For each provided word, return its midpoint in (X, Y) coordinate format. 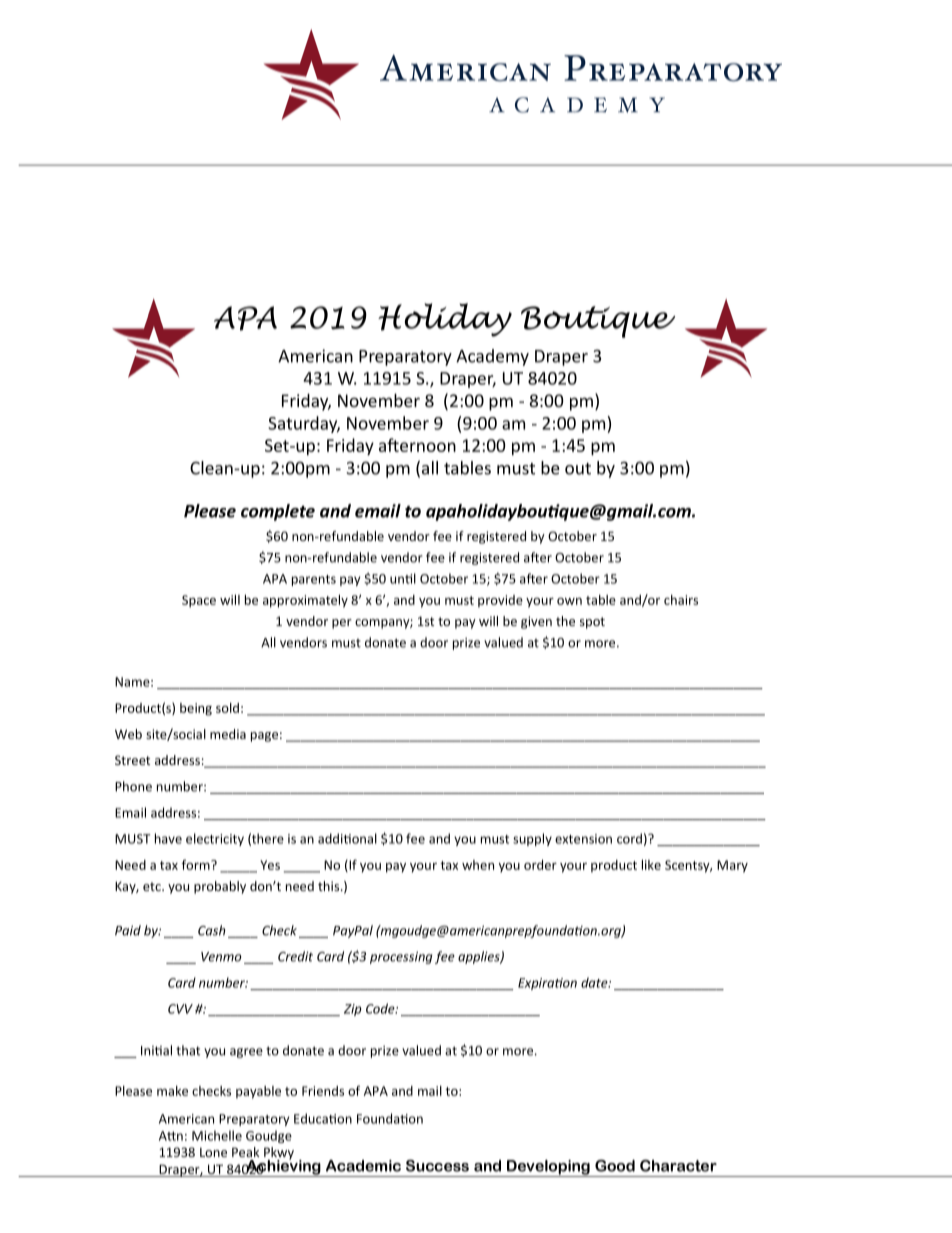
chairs (681, 600)
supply (532, 839)
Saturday (304, 424)
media (228, 734)
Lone (213, 1152)
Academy (492, 357)
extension (583, 839)
